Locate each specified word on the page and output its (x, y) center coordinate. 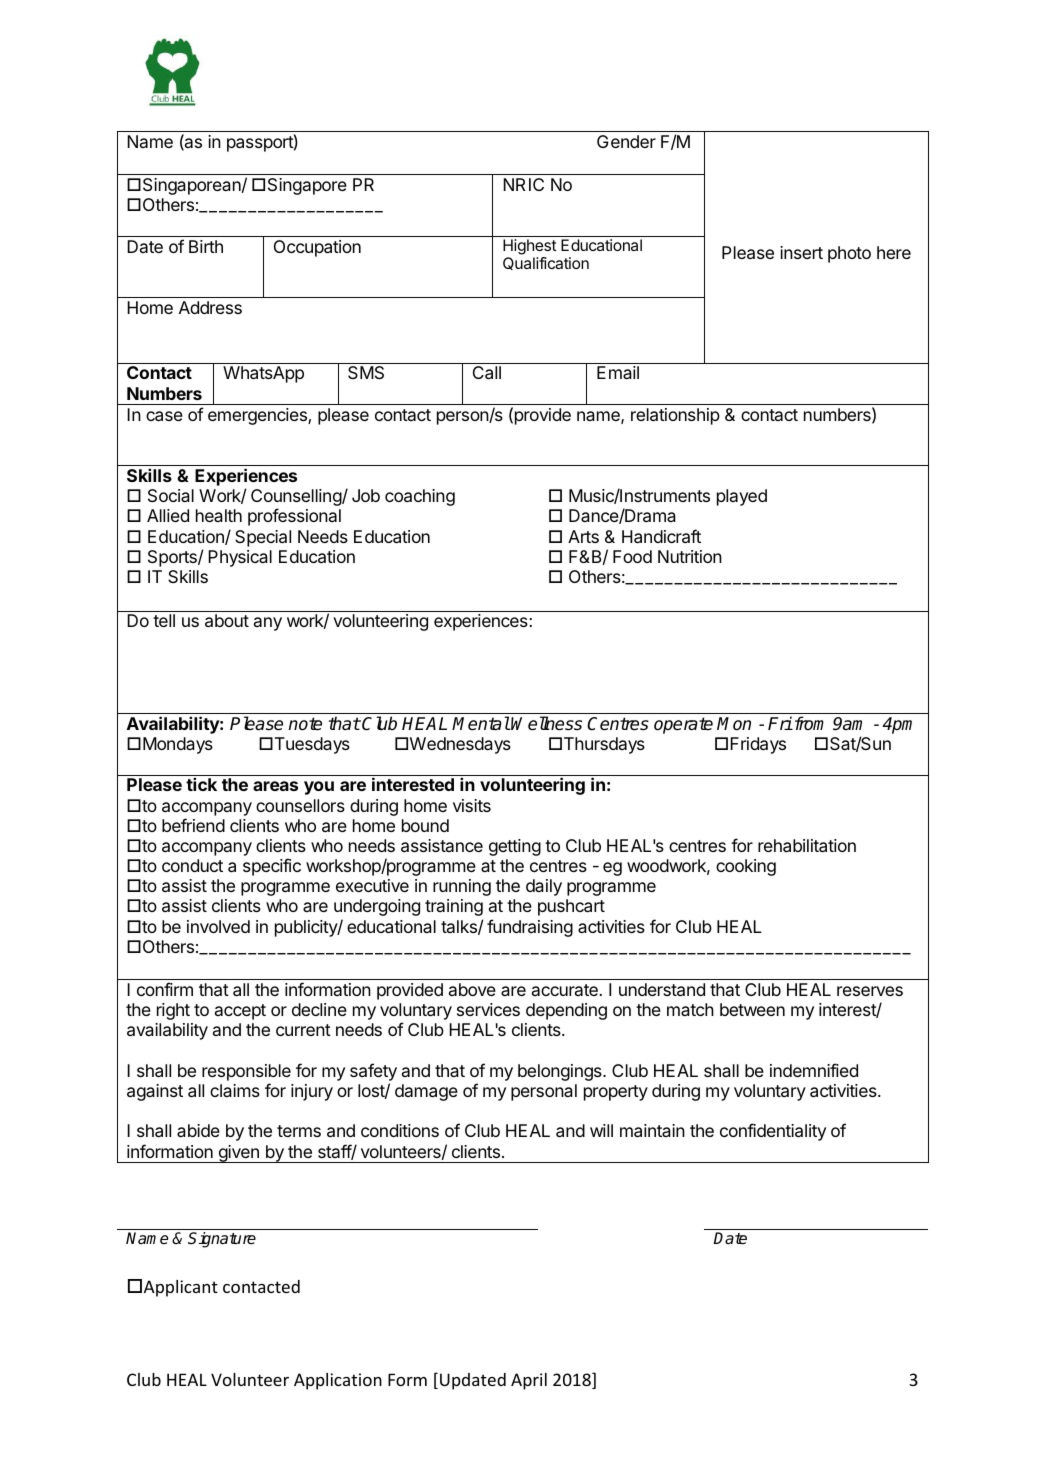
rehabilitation (807, 845)
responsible (246, 1072)
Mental (481, 723)
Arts (583, 536)
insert (801, 252)
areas (275, 786)
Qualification (546, 263)
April (529, 1381)
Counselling (297, 499)
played (742, 497)
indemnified (814, 1070)
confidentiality (773, 1132)
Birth (206, 246)
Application (338, 1381)
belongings (561, 1072)
